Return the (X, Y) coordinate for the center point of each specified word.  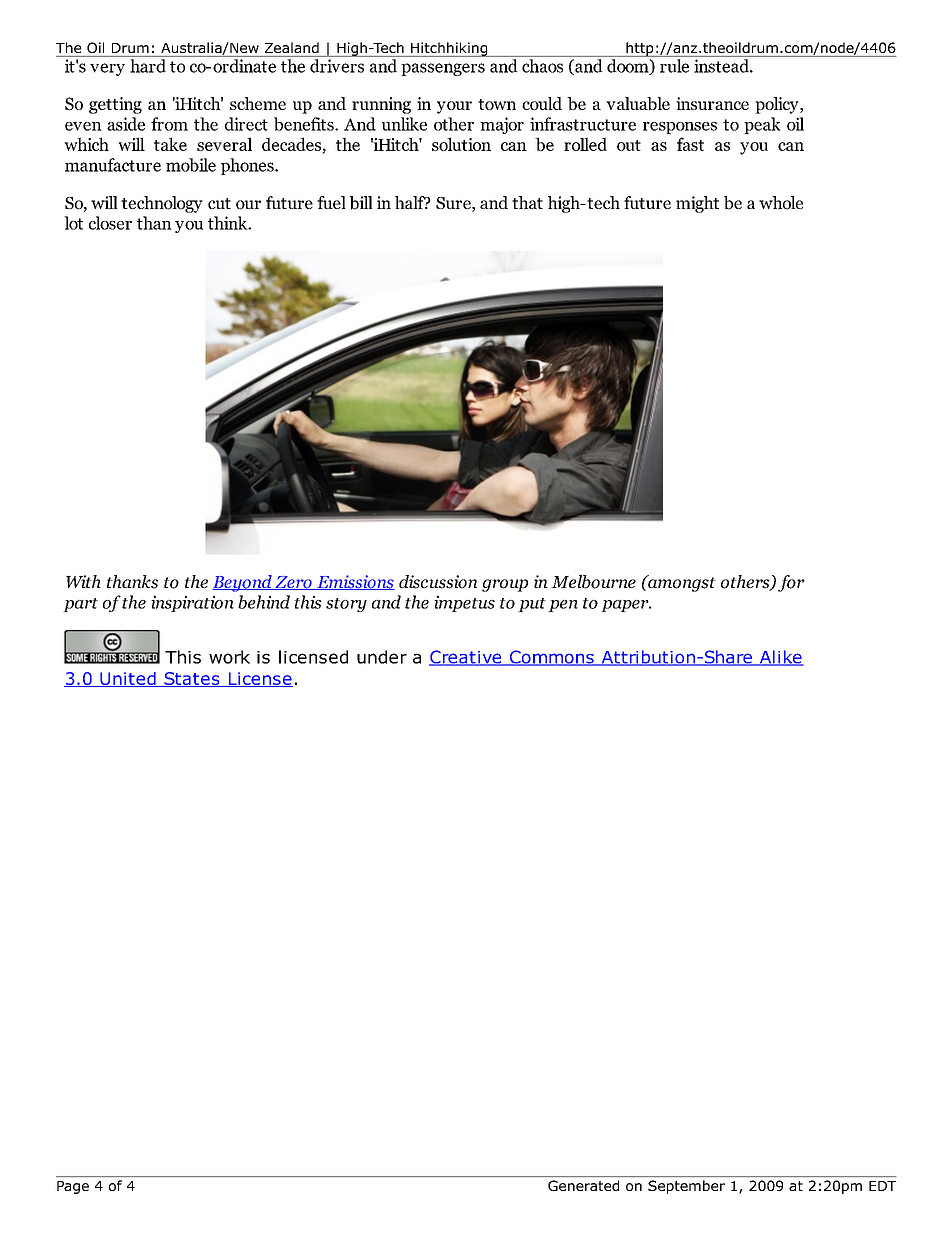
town (497, 104)
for (791, 583)
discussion (438, 582)
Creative (466, 658)
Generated (583, 1185)
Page (73, 1187)
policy (778, 105)
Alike (780, 658)
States (192, 679)
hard (148, 66)
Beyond (243, 583)
